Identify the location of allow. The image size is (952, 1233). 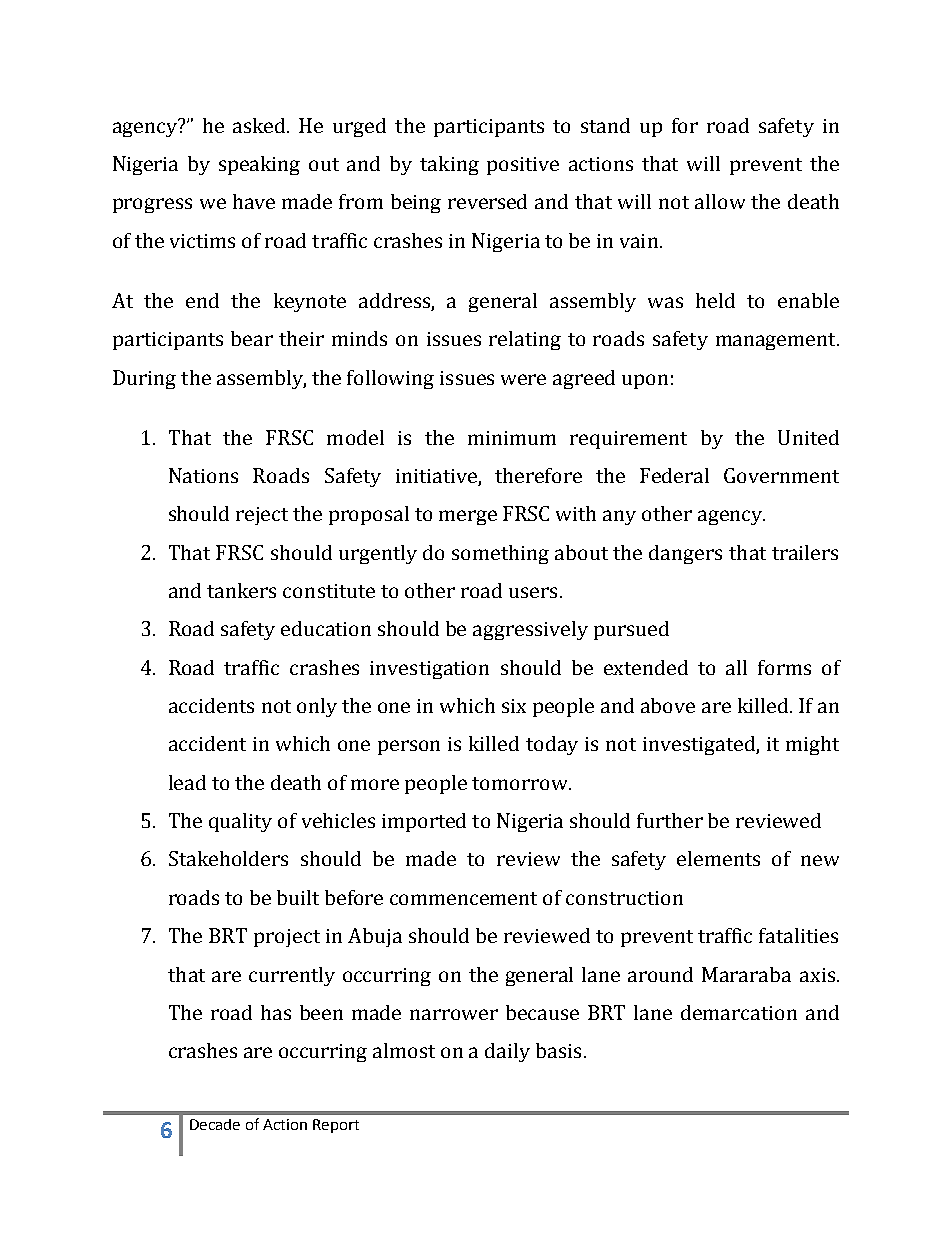
(720, 201).
